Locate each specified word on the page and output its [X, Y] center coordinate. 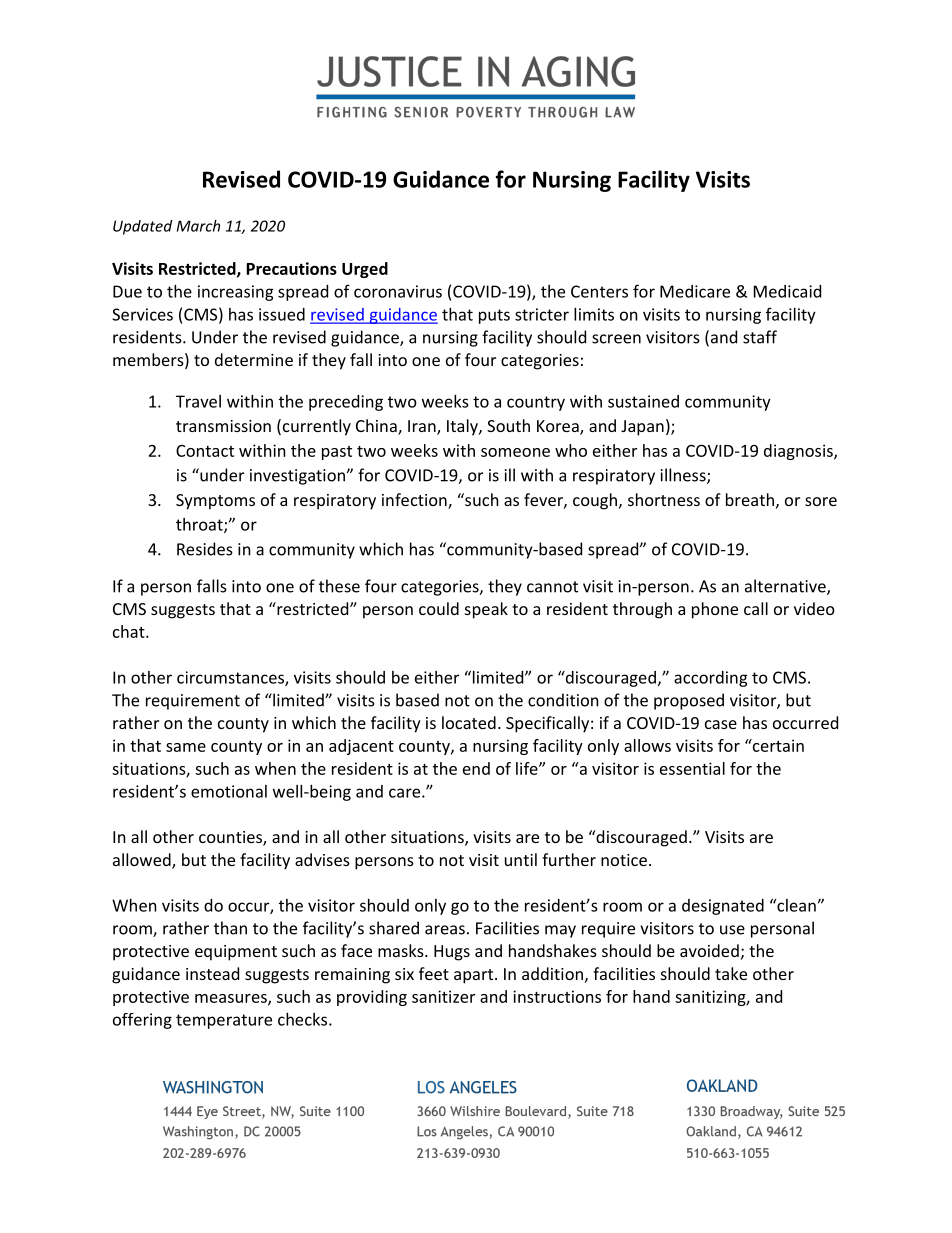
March [198, 226]
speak [486, 610]
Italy [463, 427]
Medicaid [787, 291]
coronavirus [398, 291]
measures [232, 999]
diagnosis [799, 452]
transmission [223, 426]
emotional [229, 791]
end [476, 768]
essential [692, 768]
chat [130, 631]
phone [715, 610]
